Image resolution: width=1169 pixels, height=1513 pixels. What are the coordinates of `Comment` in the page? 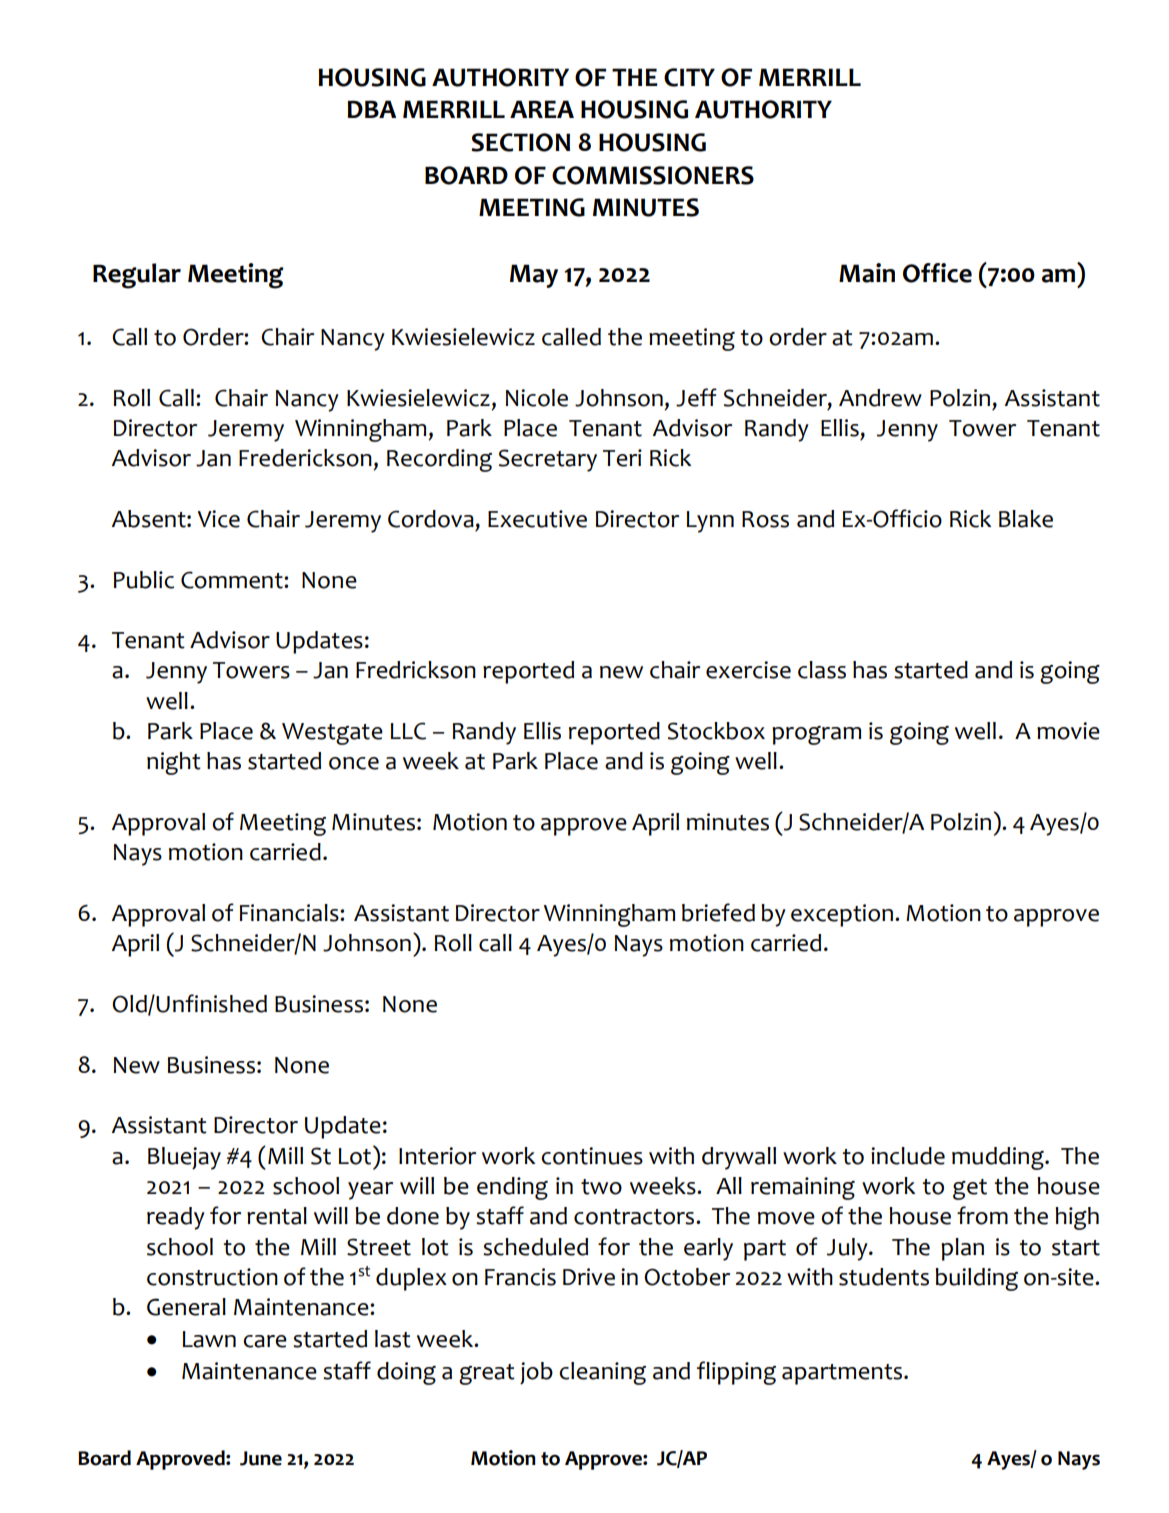 It's located at (233, 580).
